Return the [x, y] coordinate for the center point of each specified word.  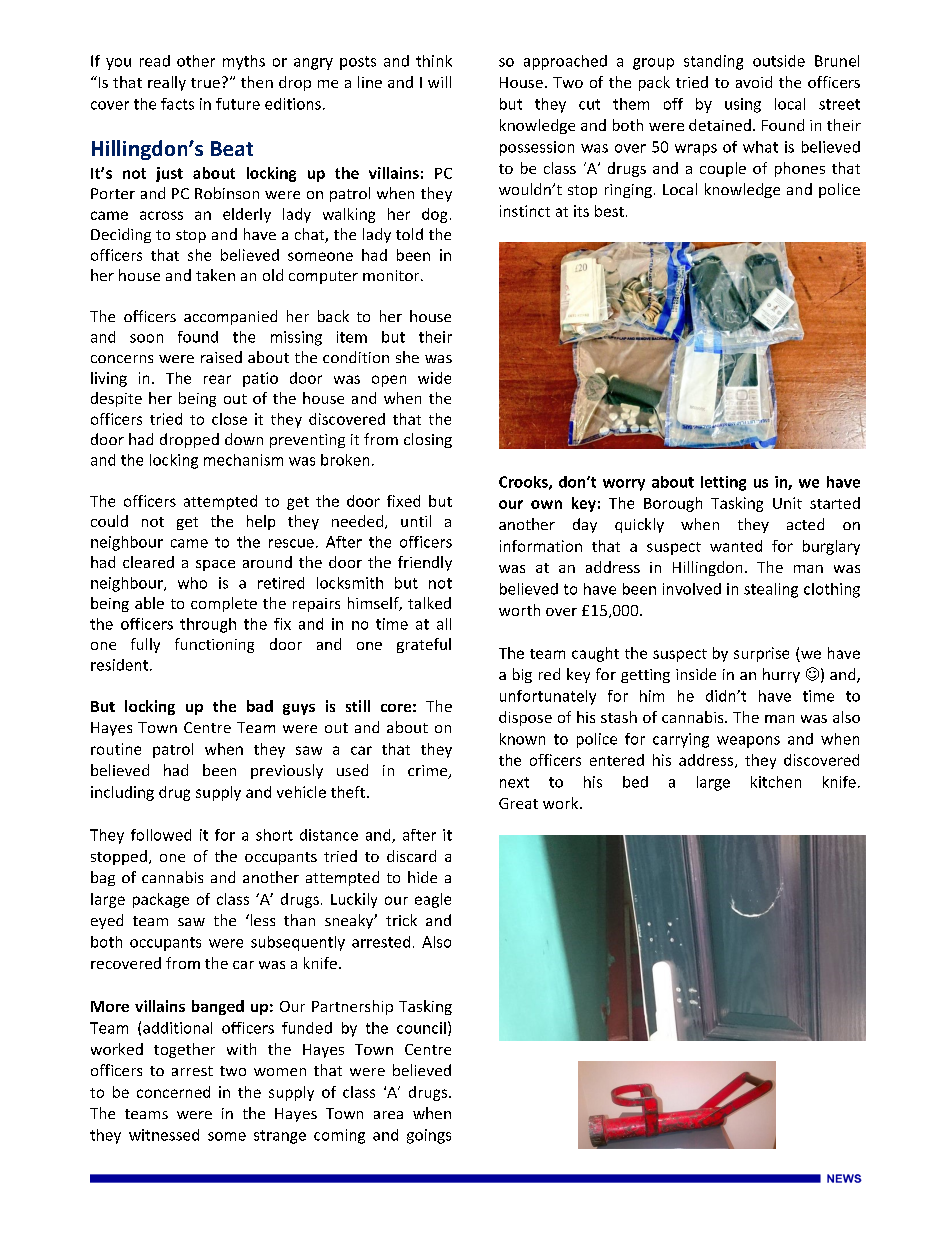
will [439, 82]
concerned [173, 1092]
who [192, 583]
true [205, 83]
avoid [754, 82]
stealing [771, 590]
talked [429, 603]
